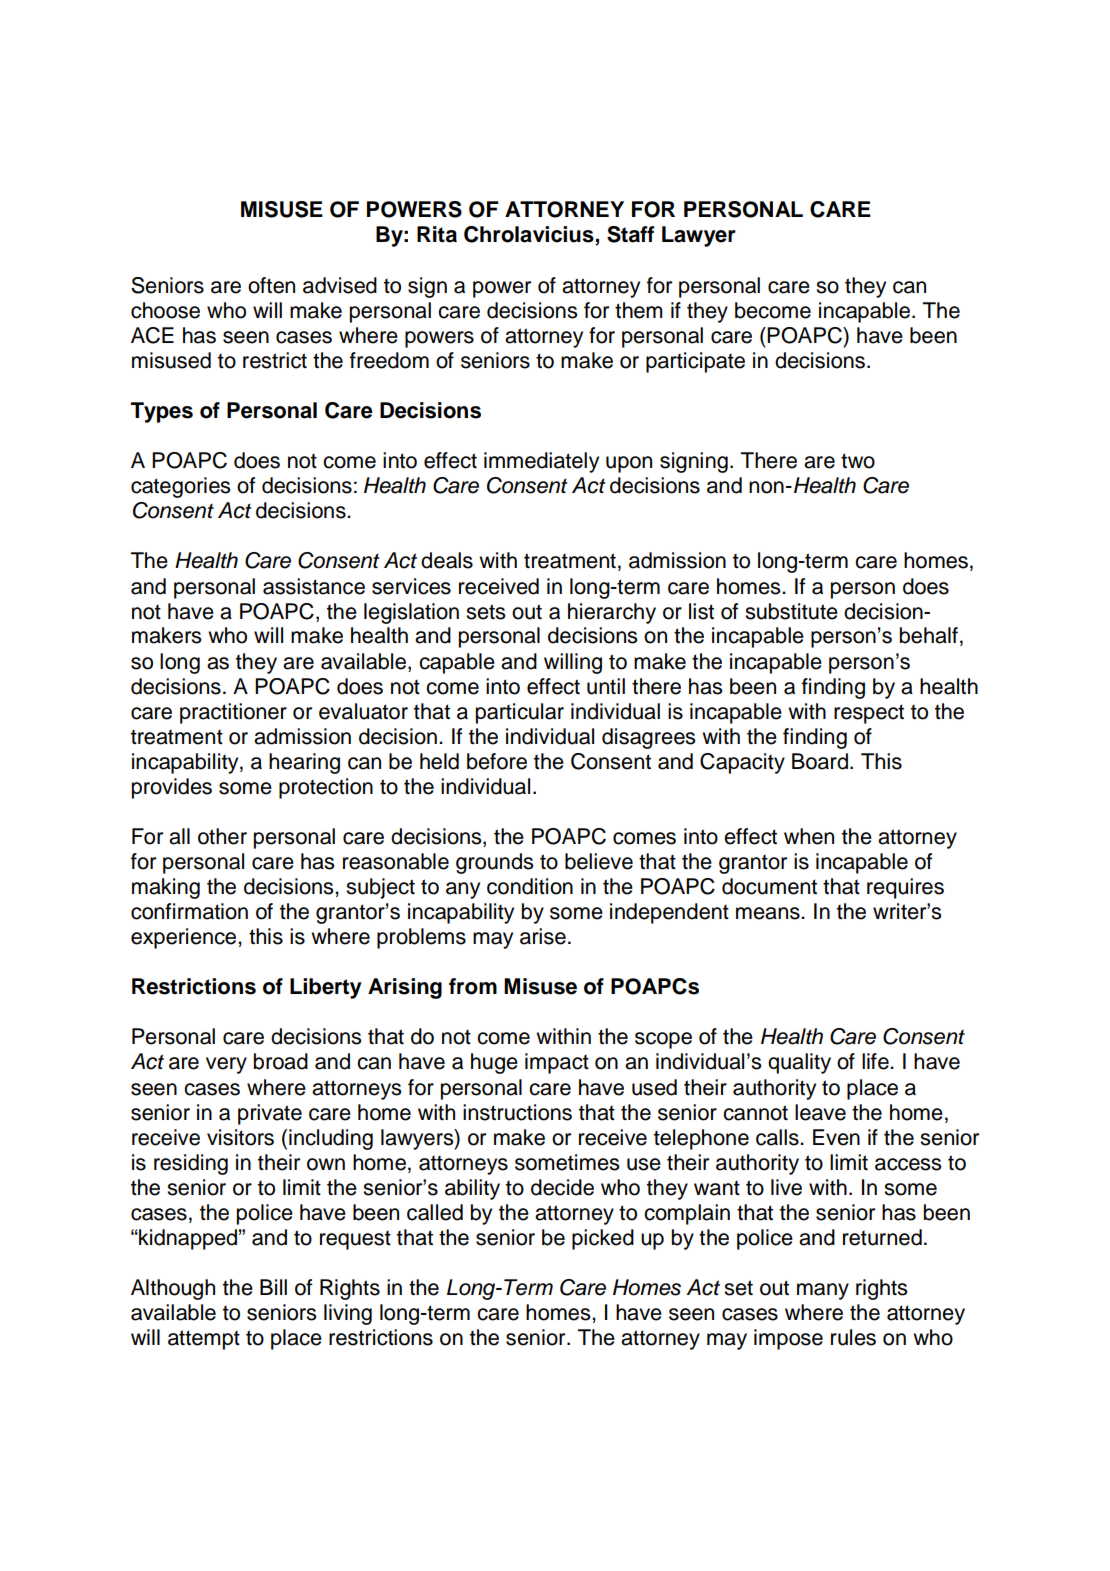 The image size is (1110, 1571). I want to click on broad, so click(281, 1061).
